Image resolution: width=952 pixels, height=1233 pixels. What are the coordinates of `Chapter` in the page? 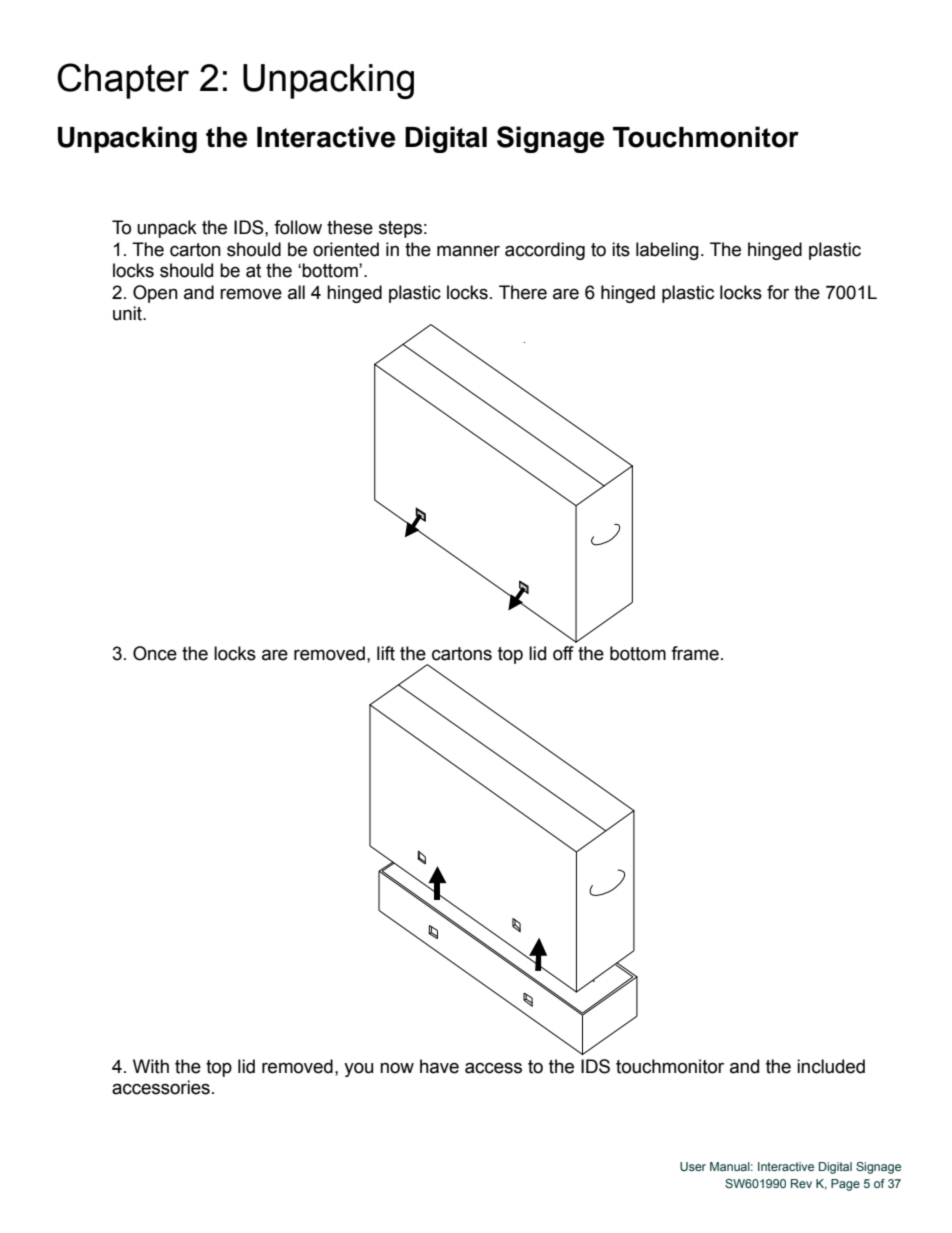 It's located at (123, 81).
